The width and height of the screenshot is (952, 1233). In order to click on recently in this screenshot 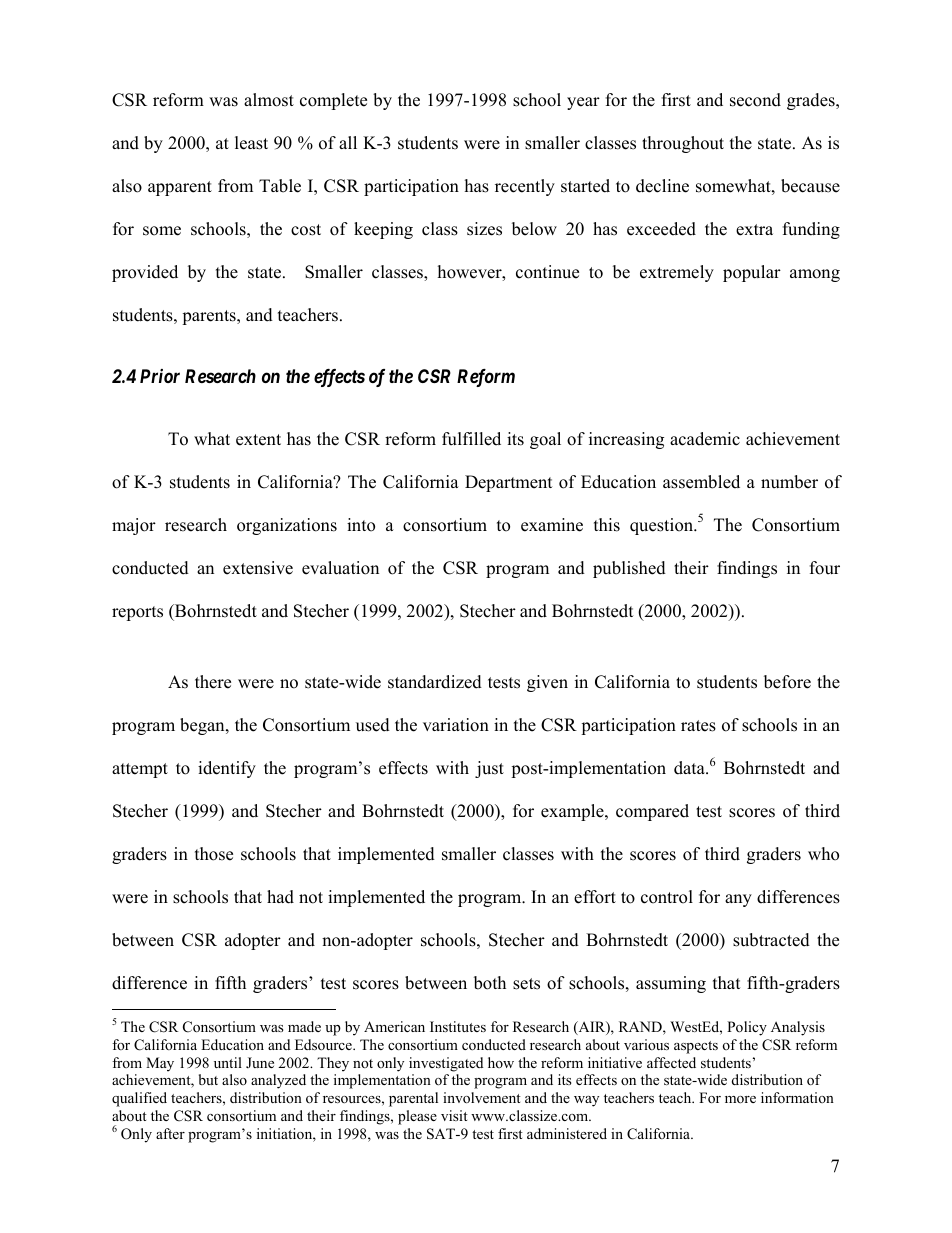, I will do `click(525, 187)`.
